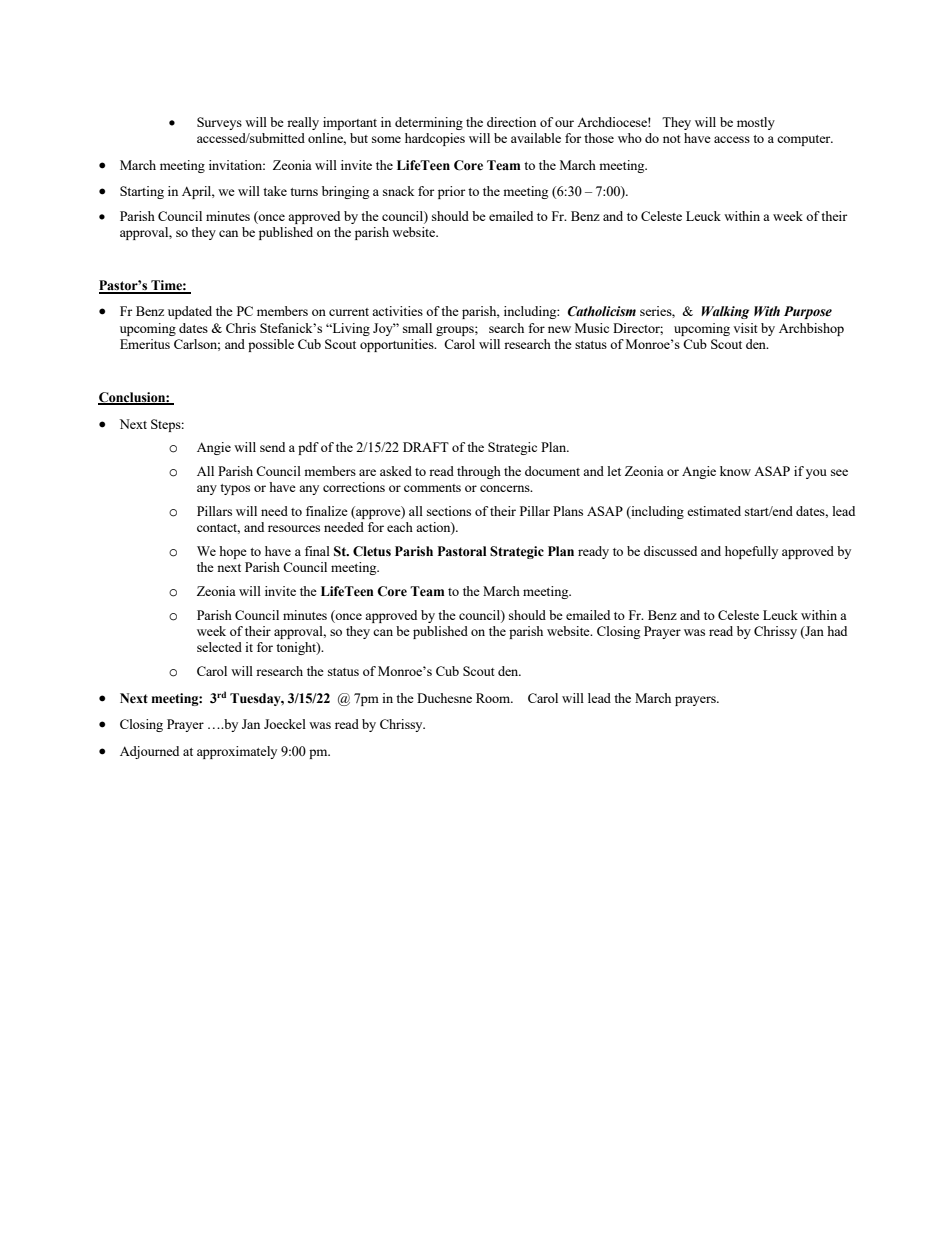  What do you see at coordinates (237, 752) in the page?
I see `approximately` at bounding box center [237, 752].
